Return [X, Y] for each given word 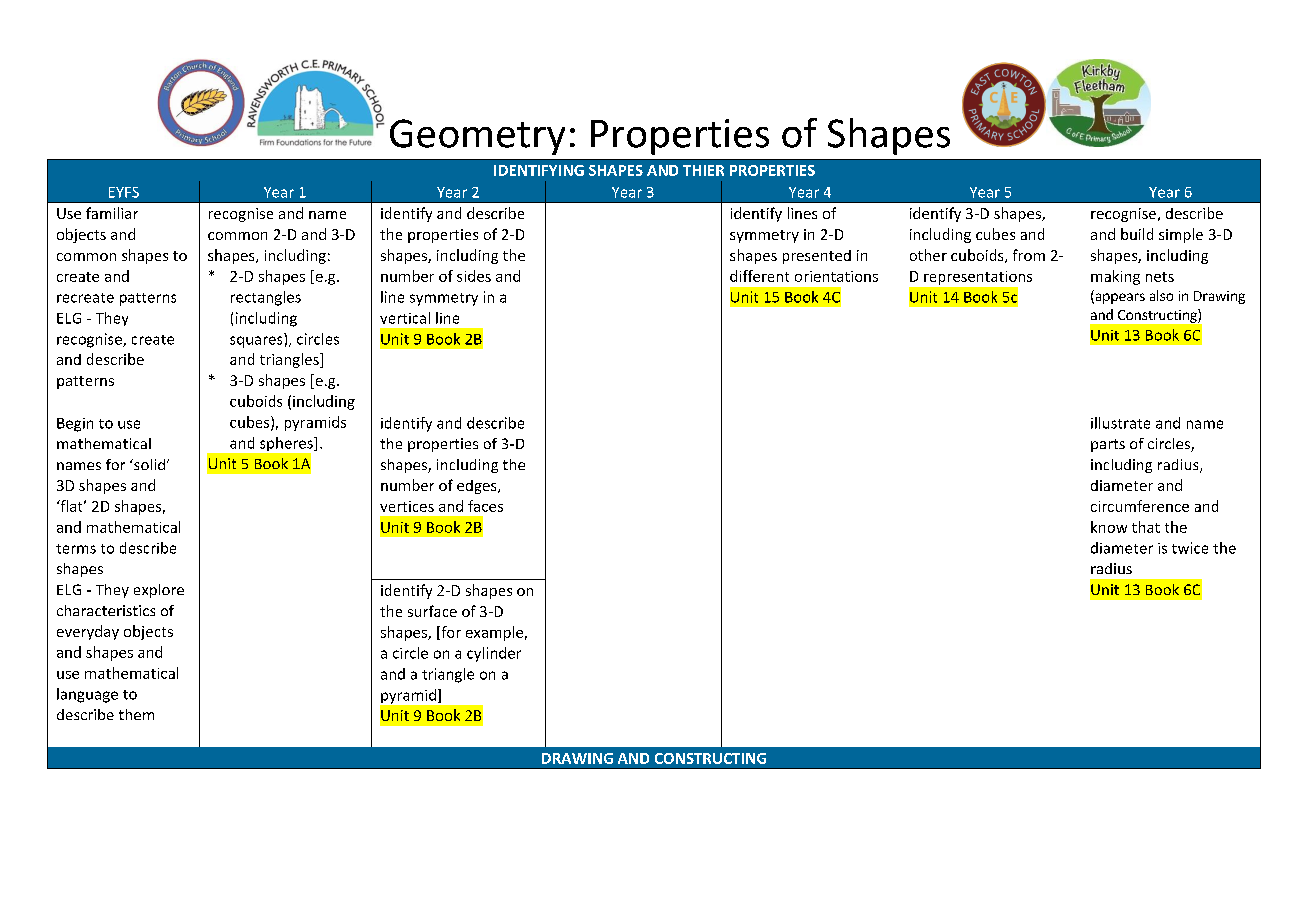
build [1137, 234]
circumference [1140, 506]
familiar [112, 213]
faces [485, 506]
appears [1119, 298]
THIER [703, 170]
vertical [405, 318]
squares [256, 342]
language [87, 695]
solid [148, 464]
